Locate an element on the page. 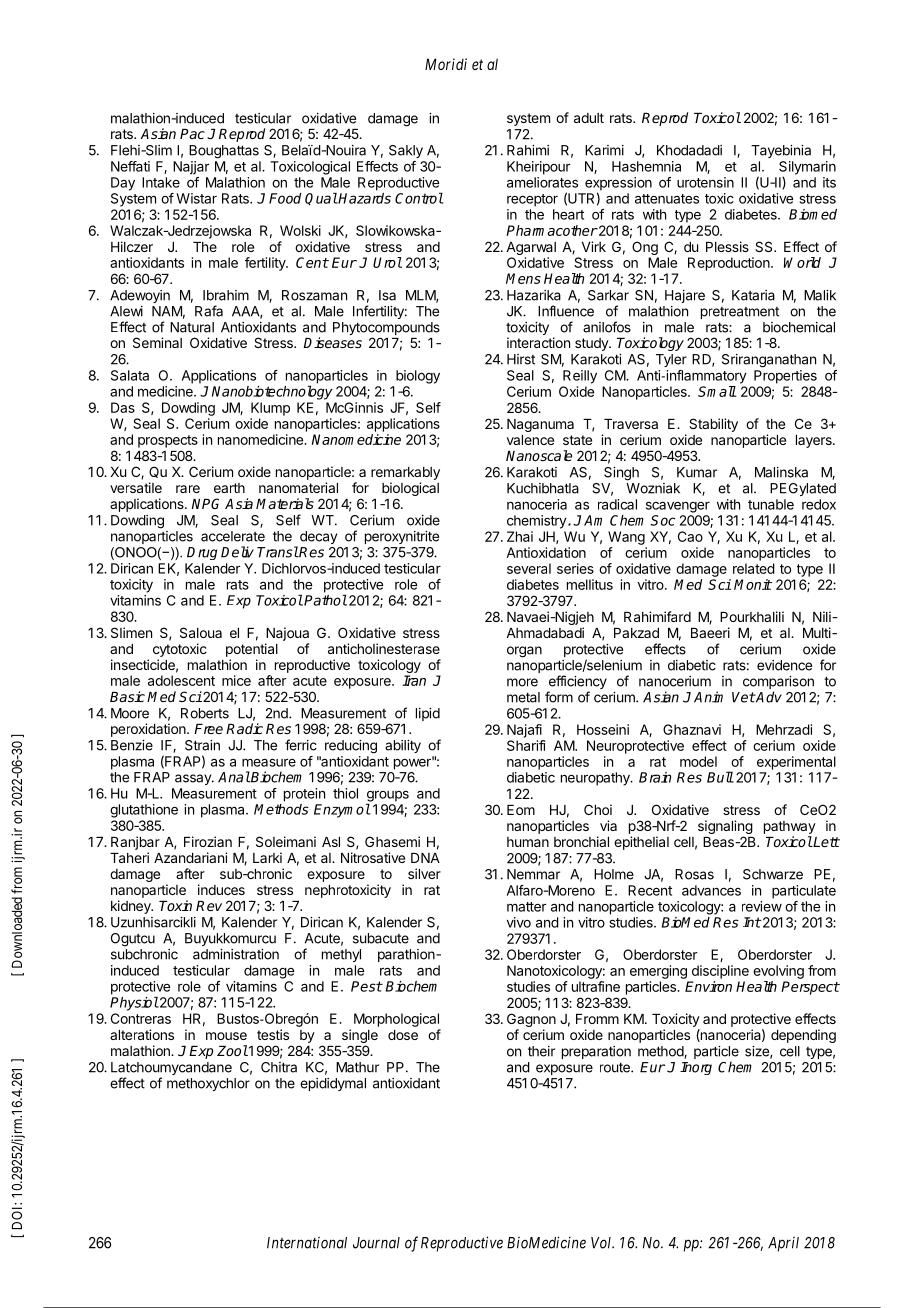 This page has width=924, height=1308. administration is located at coordinates (236, 954).
